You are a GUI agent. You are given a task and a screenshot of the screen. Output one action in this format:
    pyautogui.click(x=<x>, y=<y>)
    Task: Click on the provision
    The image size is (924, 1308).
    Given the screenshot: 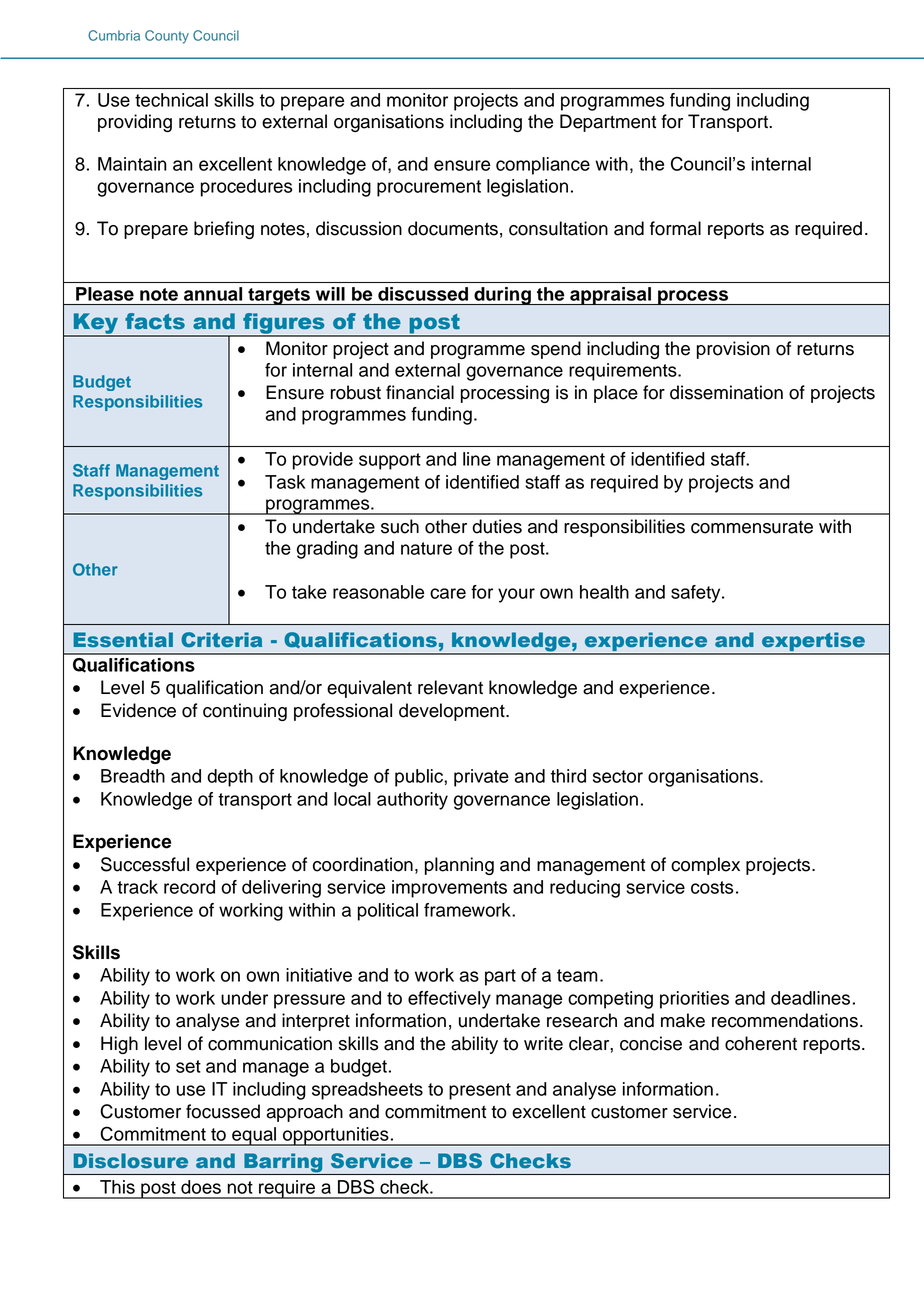 What is the action you would take?
    pyautogui.click(x=733, y=350)
